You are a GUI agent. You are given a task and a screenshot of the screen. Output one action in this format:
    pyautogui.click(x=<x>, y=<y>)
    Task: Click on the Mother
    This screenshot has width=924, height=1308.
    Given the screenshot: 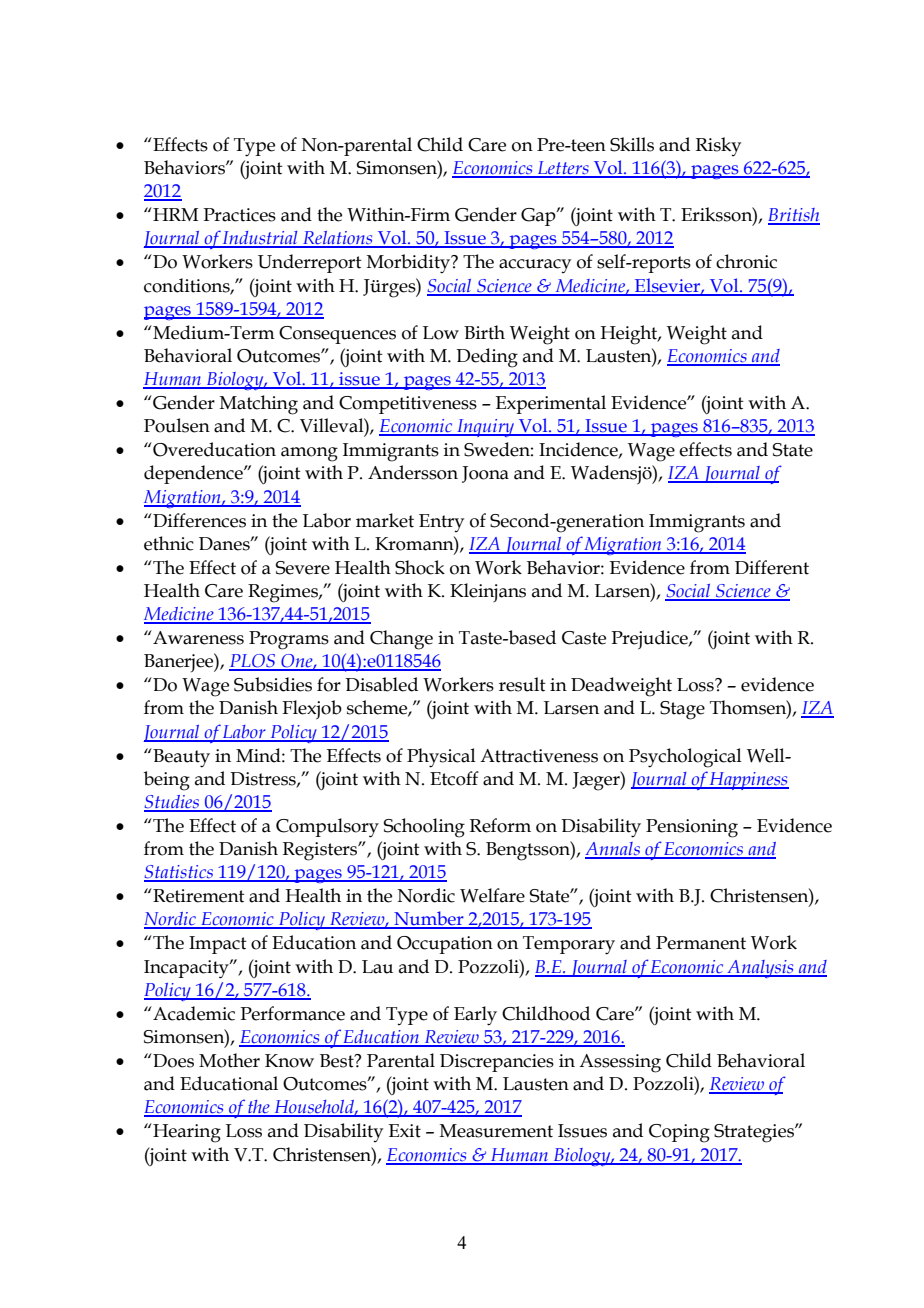 What is the action you would take?
    pyautogui.click(x=229, y=1060)
